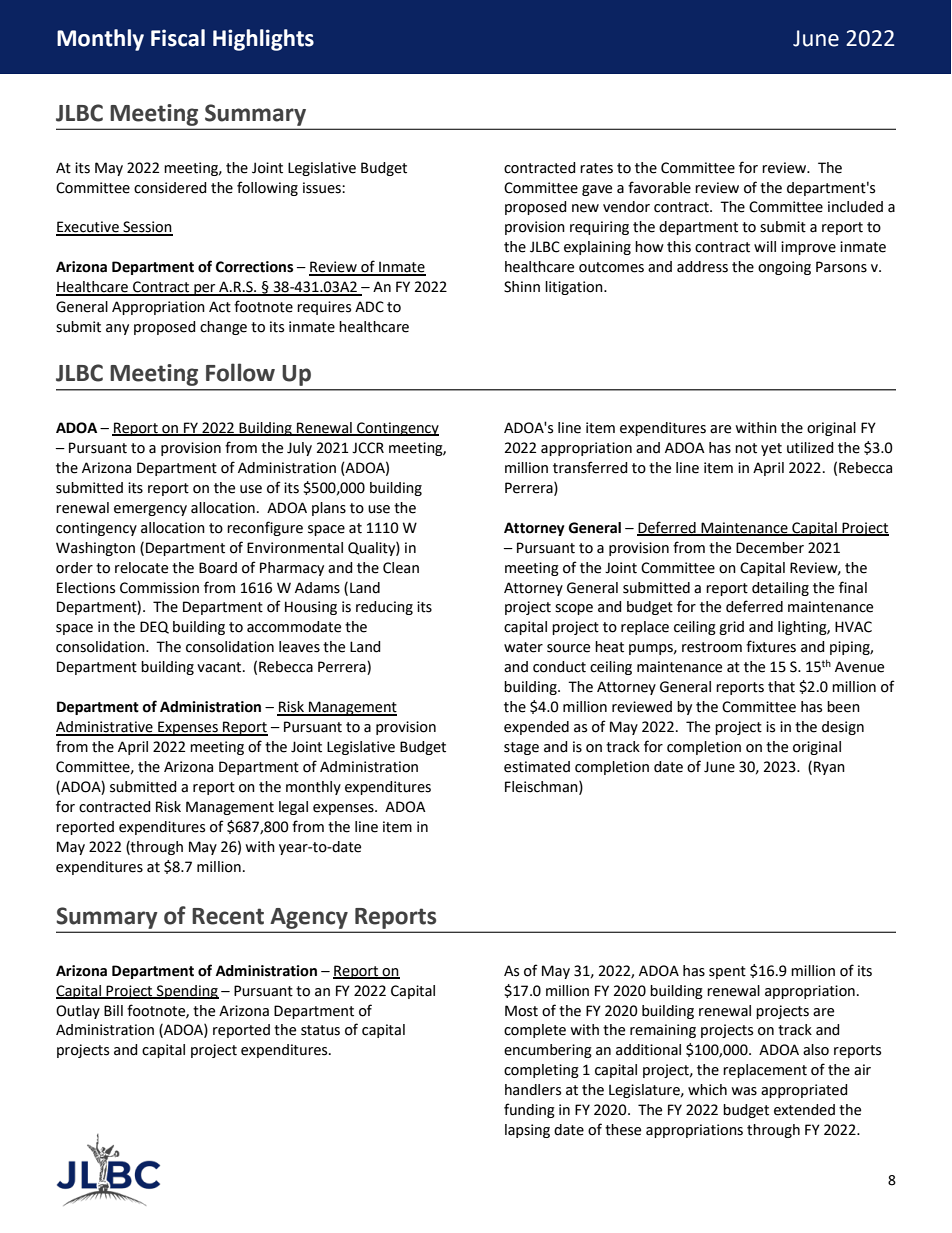 This page has width=952, height=1233. What do you see at coordinates (659, 187) in the page?
I see `favorable` at bounding box center [659, 187].
